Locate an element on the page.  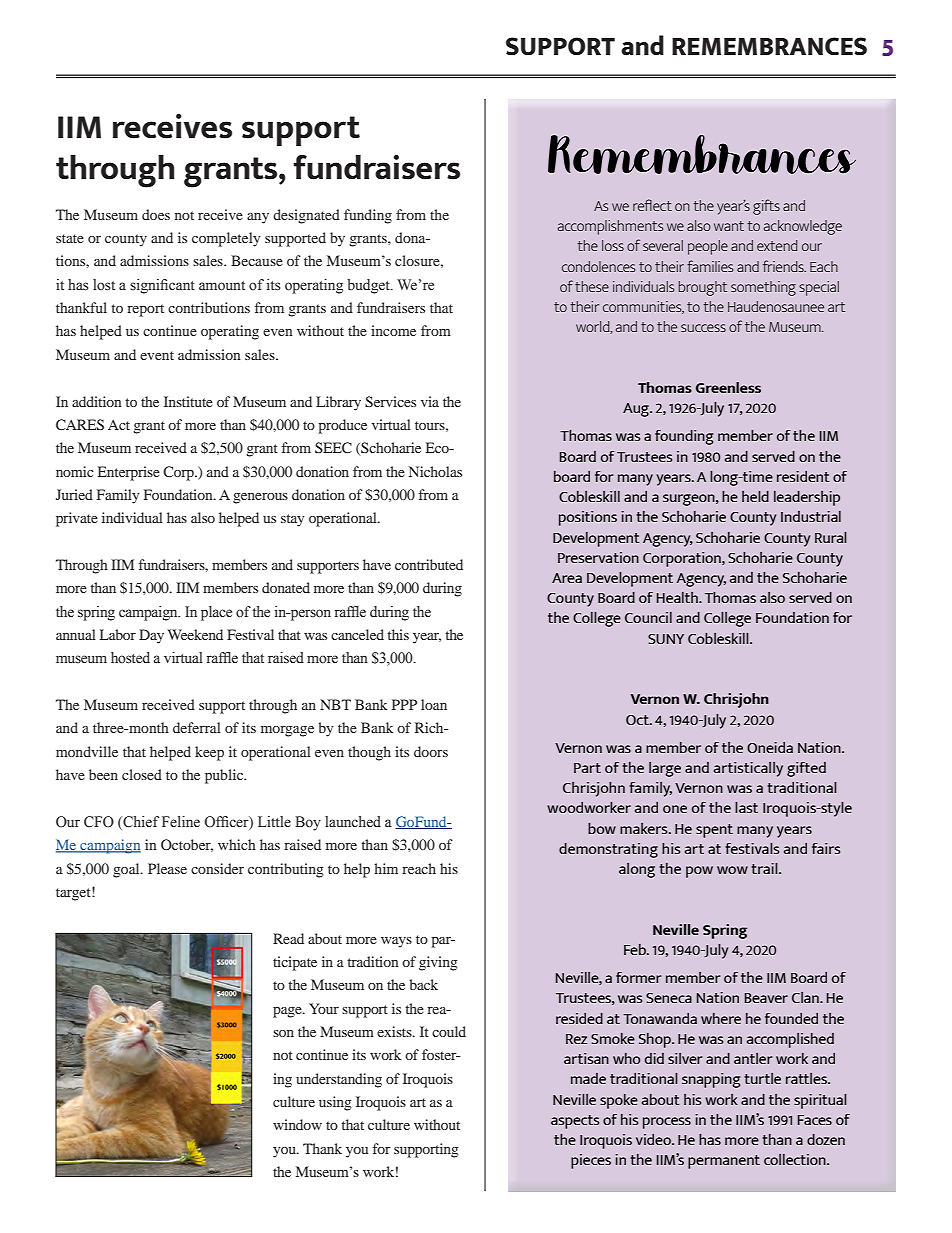
want is located at coordinates (729, 226).
